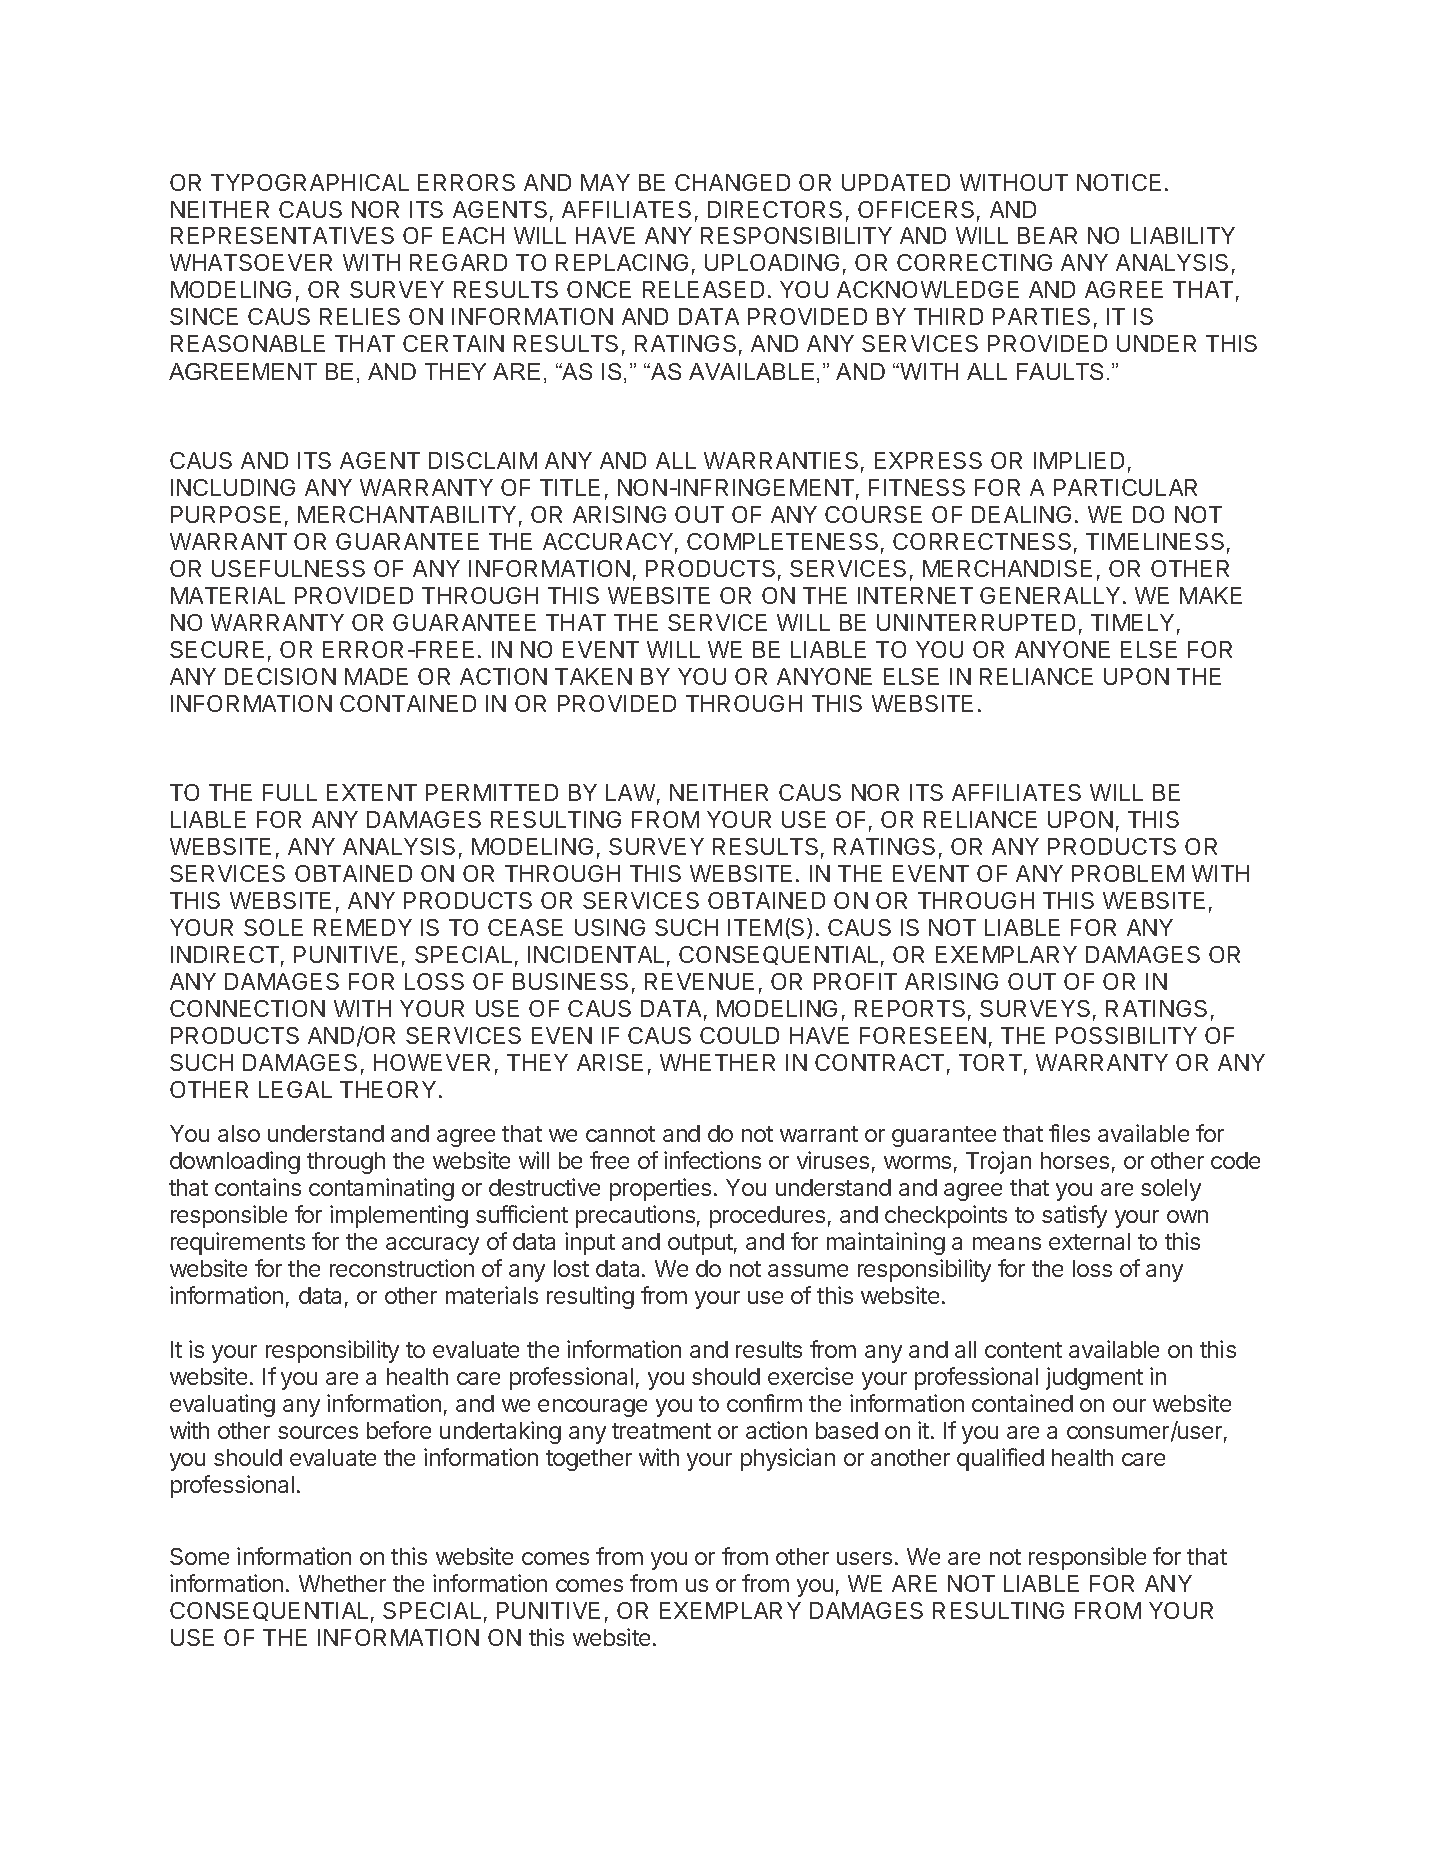  Describe the element at coordinates (1128, 873) in the page. I see `PROBLEM` at that location.
